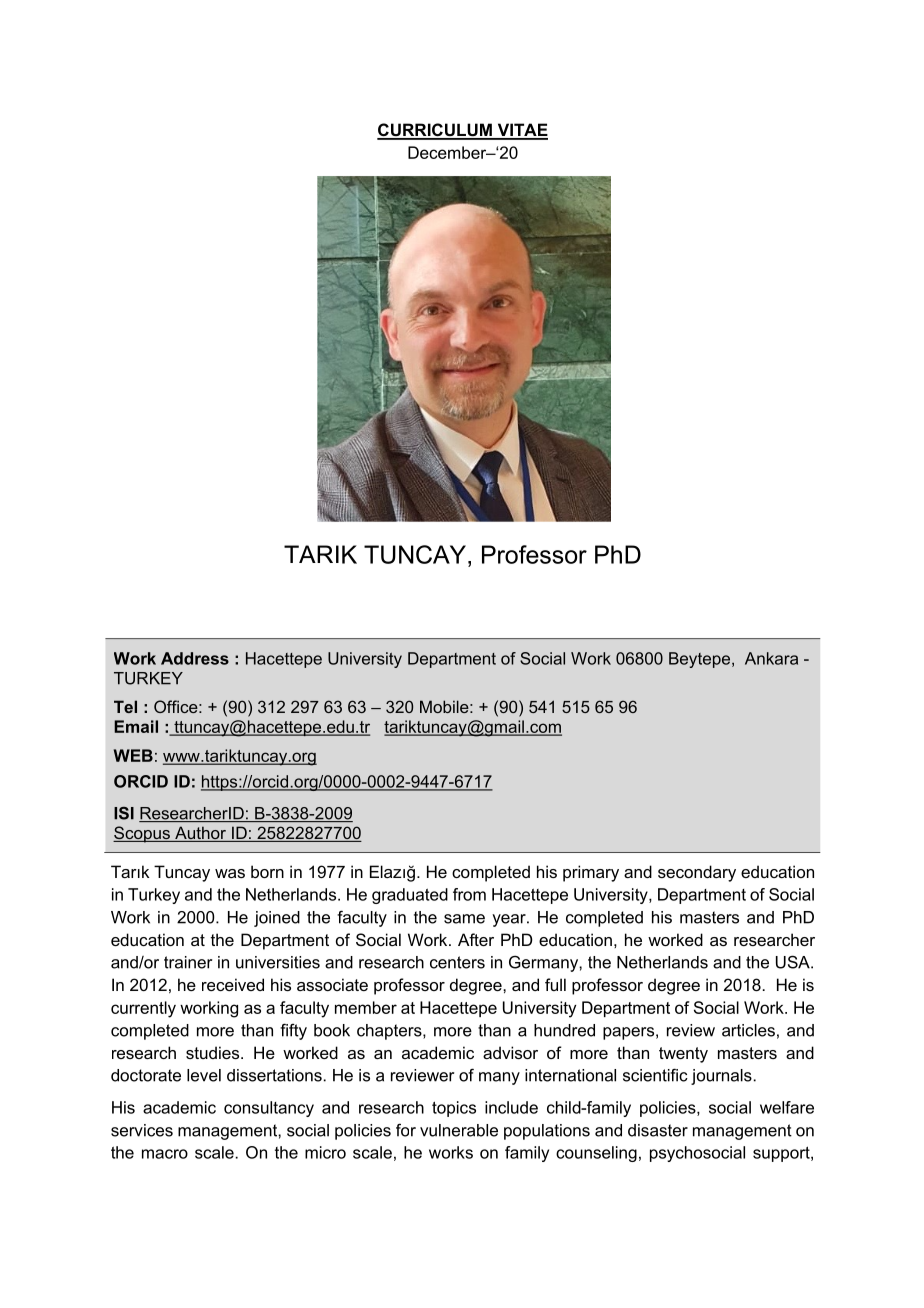  I want to click on CURRICULUM, so click(435, 131).
